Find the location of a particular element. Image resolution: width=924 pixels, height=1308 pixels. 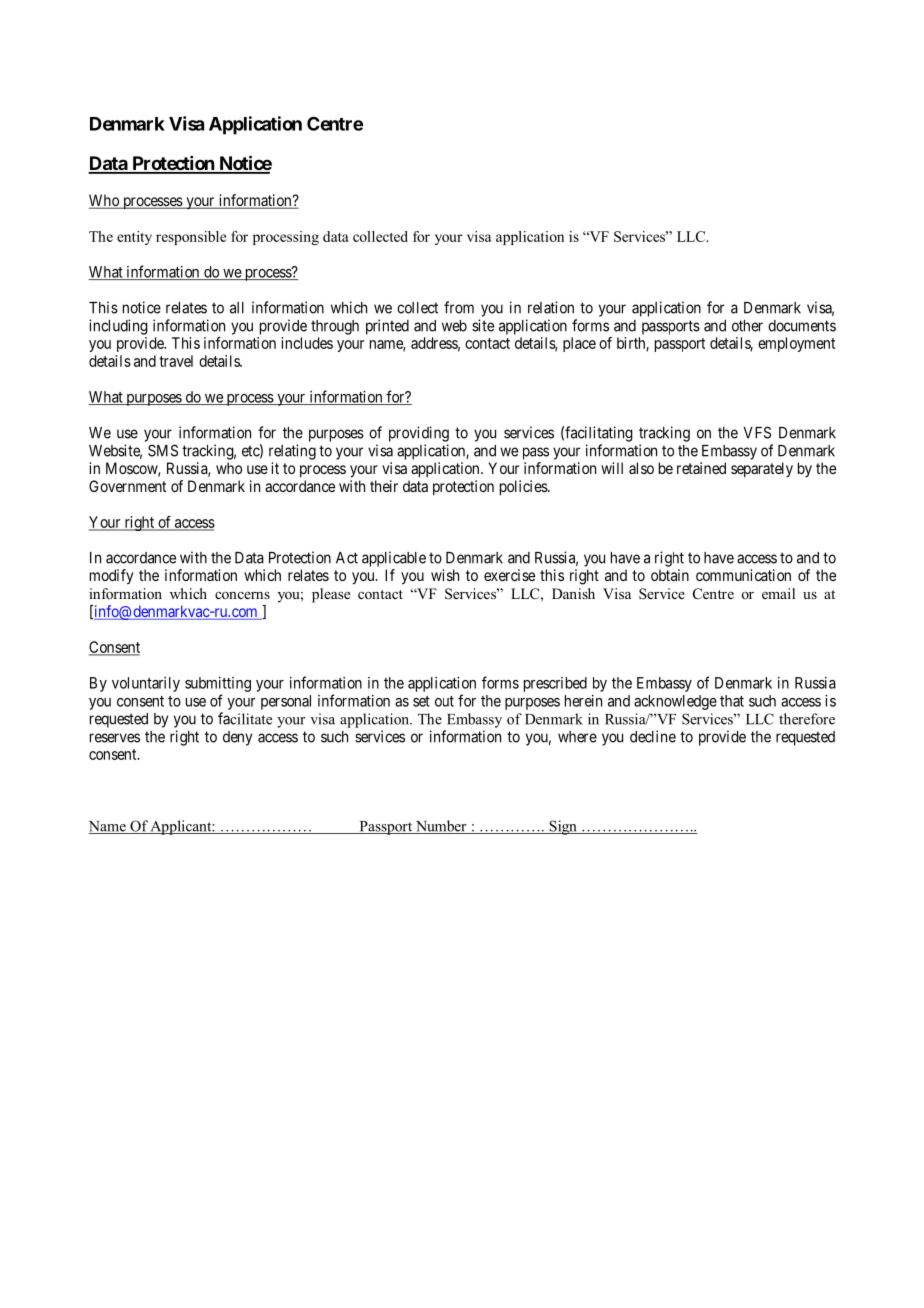

responsible is located at coordinates (191, 238).
